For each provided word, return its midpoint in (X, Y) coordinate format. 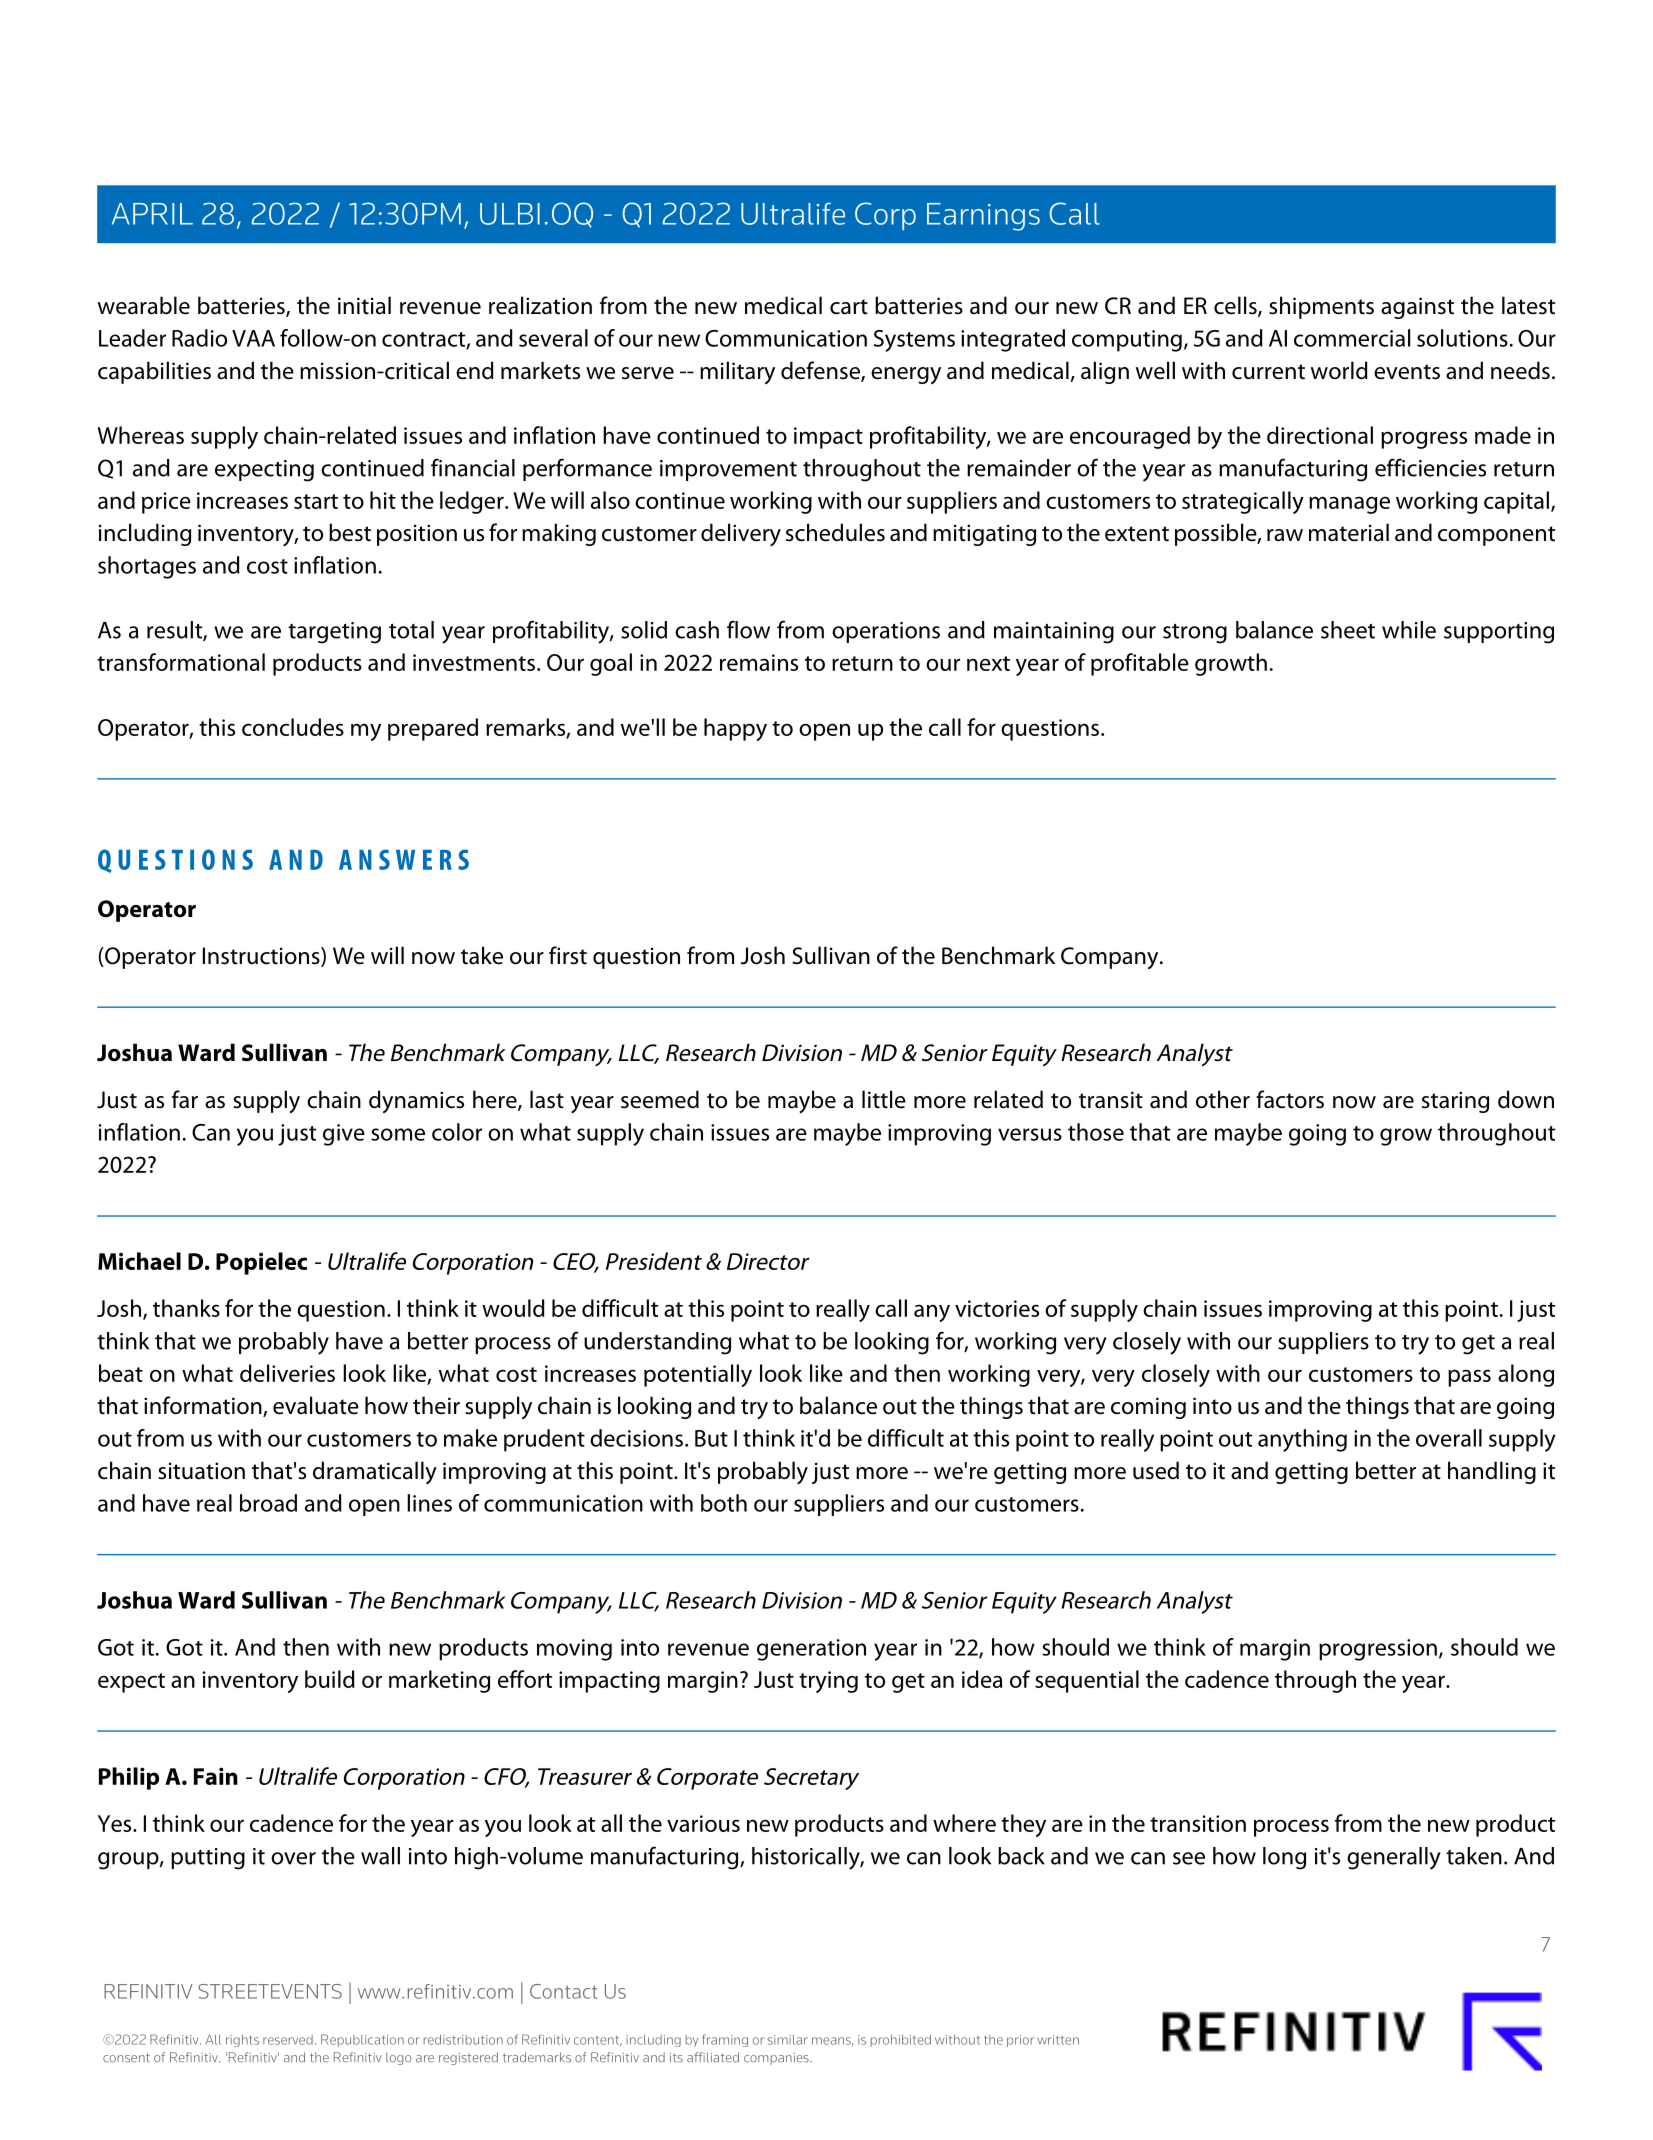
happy (735, 729)
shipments (1321, 307)
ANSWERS (404, 859)
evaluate (316, 1405)
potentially (698, 1375)
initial (364, 305)
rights (242, 2041)
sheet (1348, 630)
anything (1302, 1440)
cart (849, 307)
